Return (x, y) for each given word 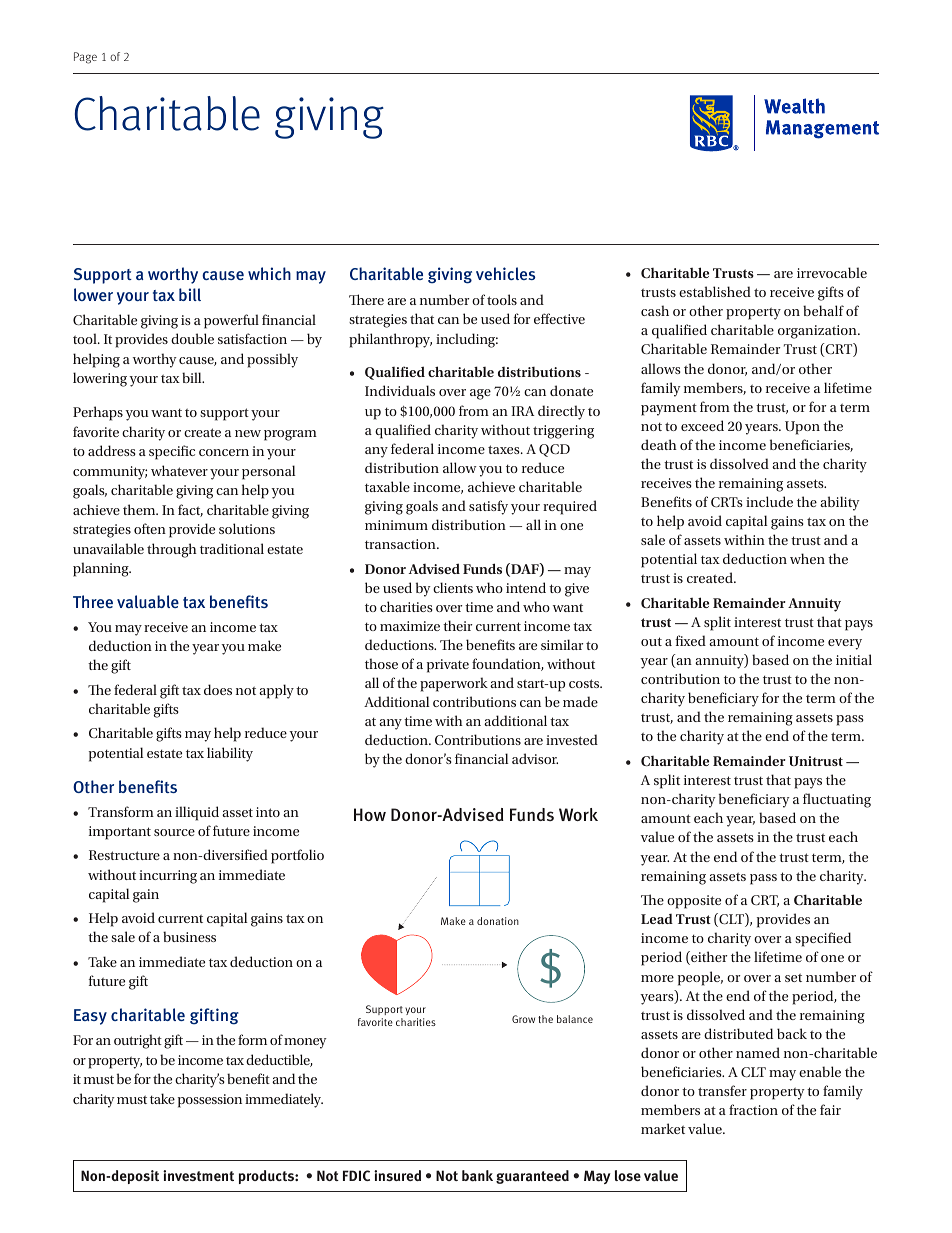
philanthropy (390, 340)
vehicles (505, 273)
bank (477, 1176)
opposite (694, 902)
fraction (753, 1109)
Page (85, 58)
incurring (168, 877)
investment (198, 1175)
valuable (148, 601)
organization (818, 332)
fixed (690, 640)
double (192, 338)
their (457, 625)
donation (498, 921)
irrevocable (832, 272)
